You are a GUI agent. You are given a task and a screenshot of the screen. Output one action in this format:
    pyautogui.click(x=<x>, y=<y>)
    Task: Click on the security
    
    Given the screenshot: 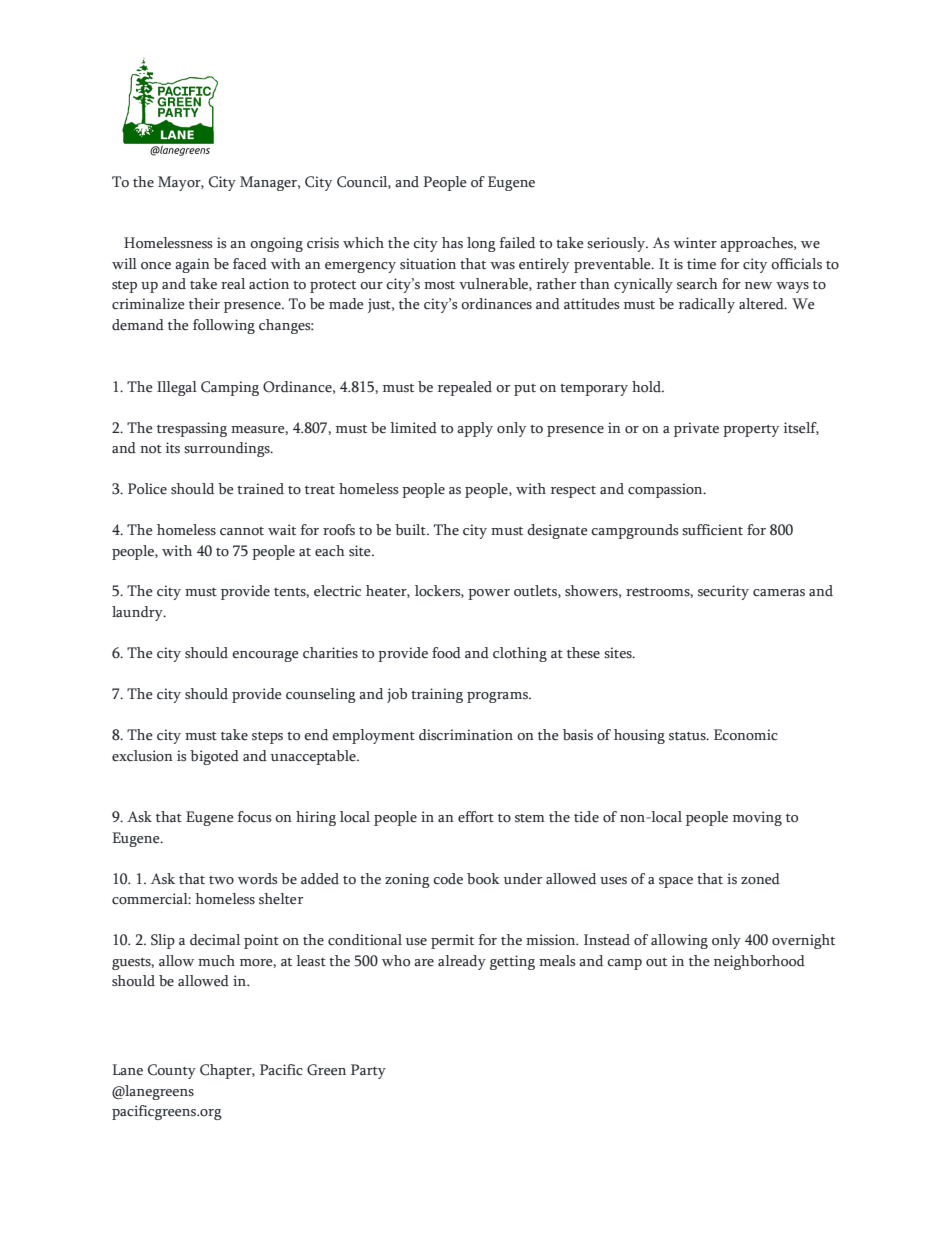 What is the action you would take?
    pyautogui.click(x=723, y=592)
